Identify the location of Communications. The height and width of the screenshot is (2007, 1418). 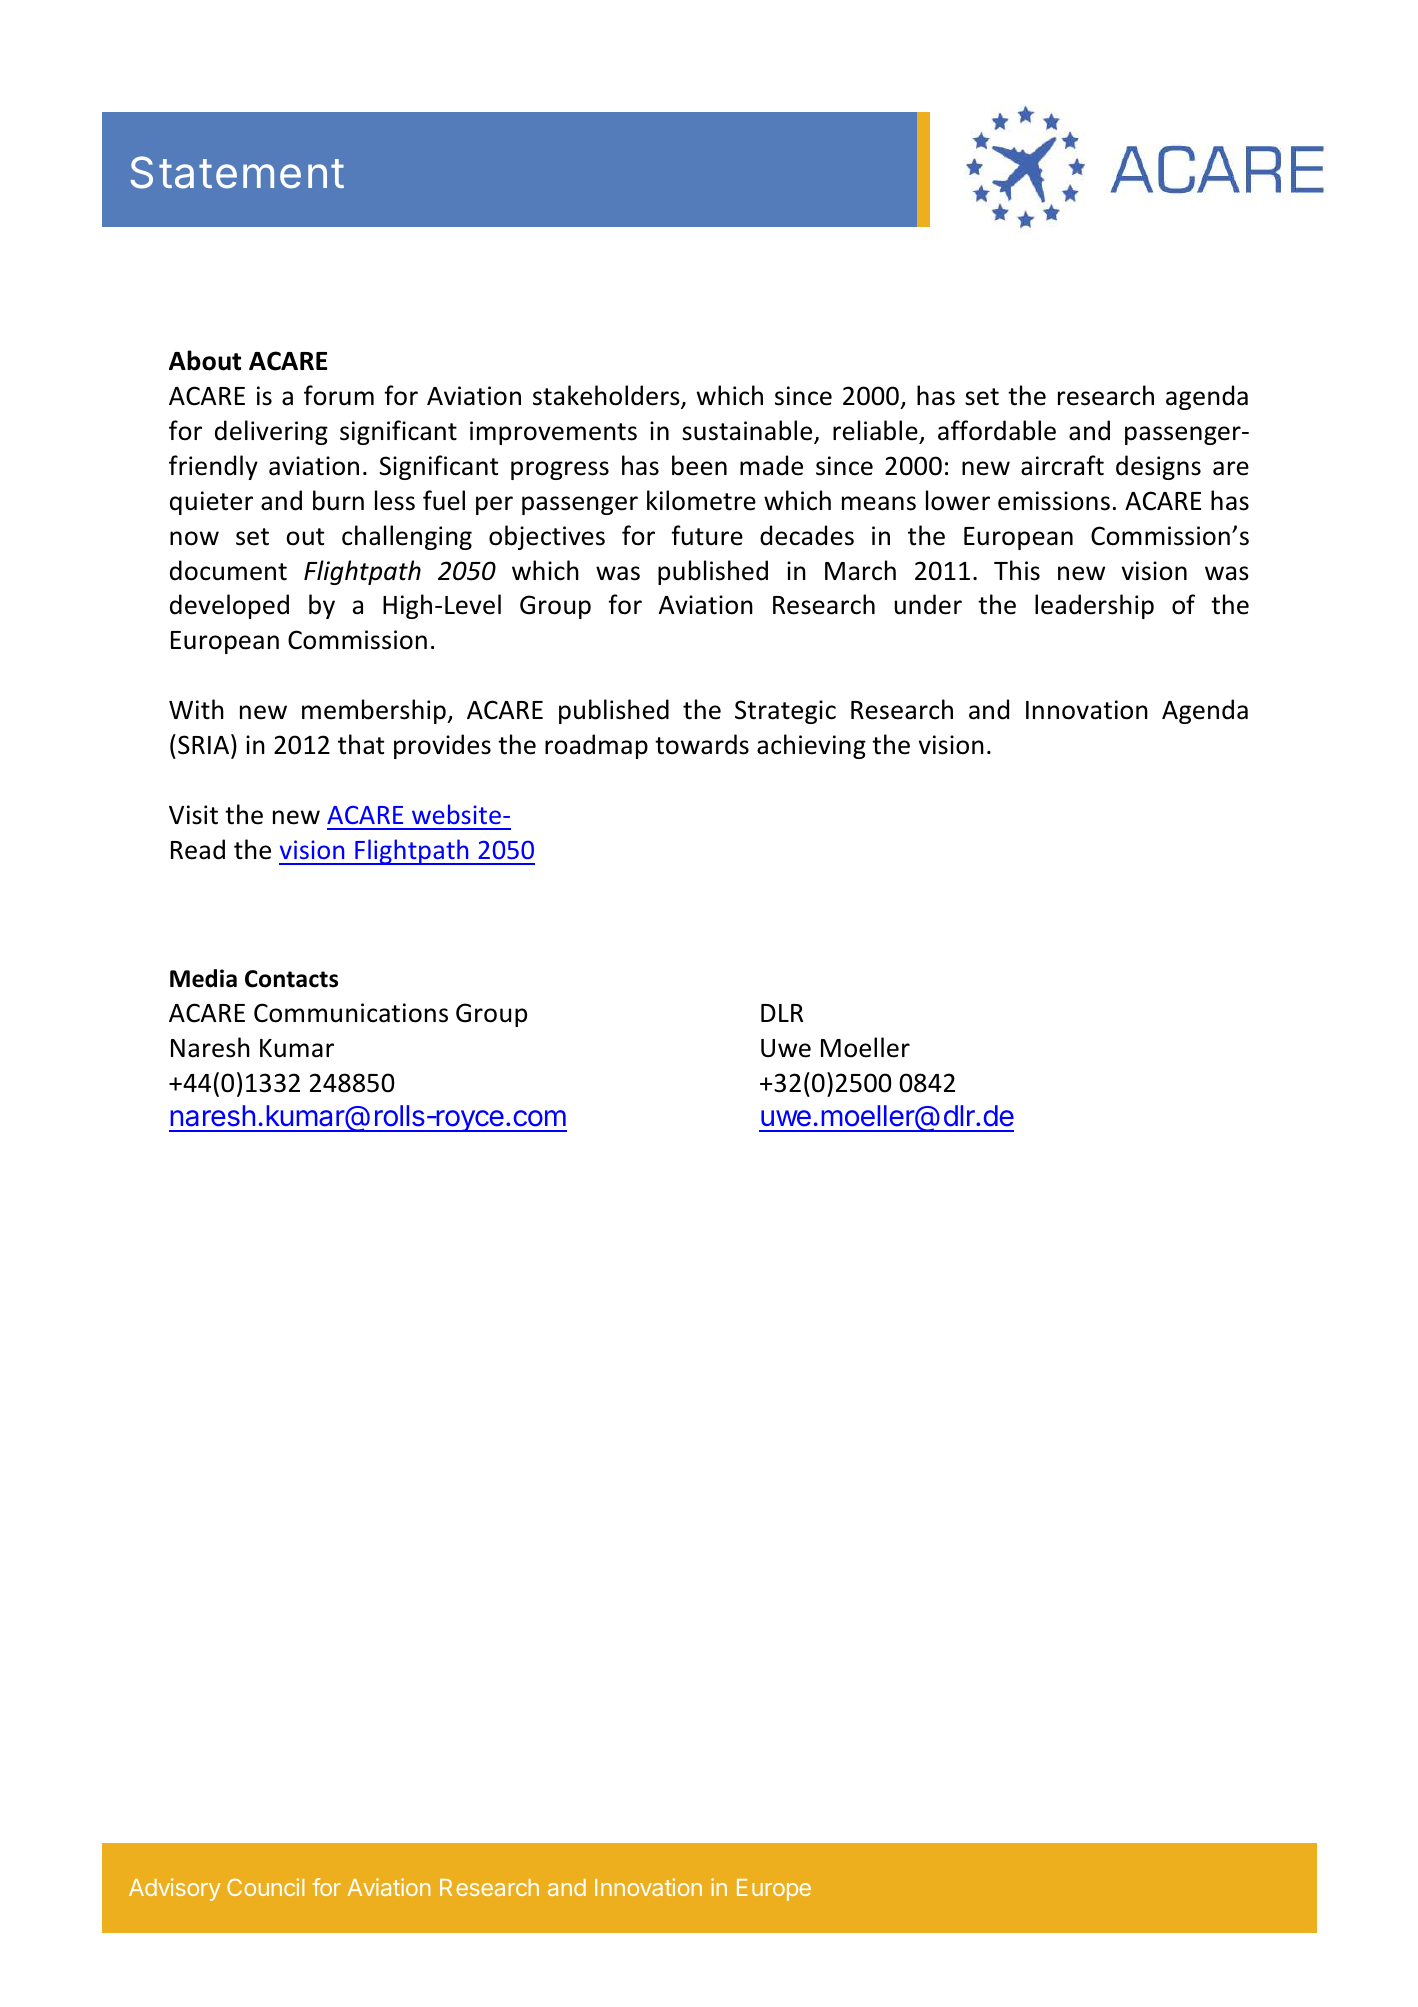
(351, 1013).
